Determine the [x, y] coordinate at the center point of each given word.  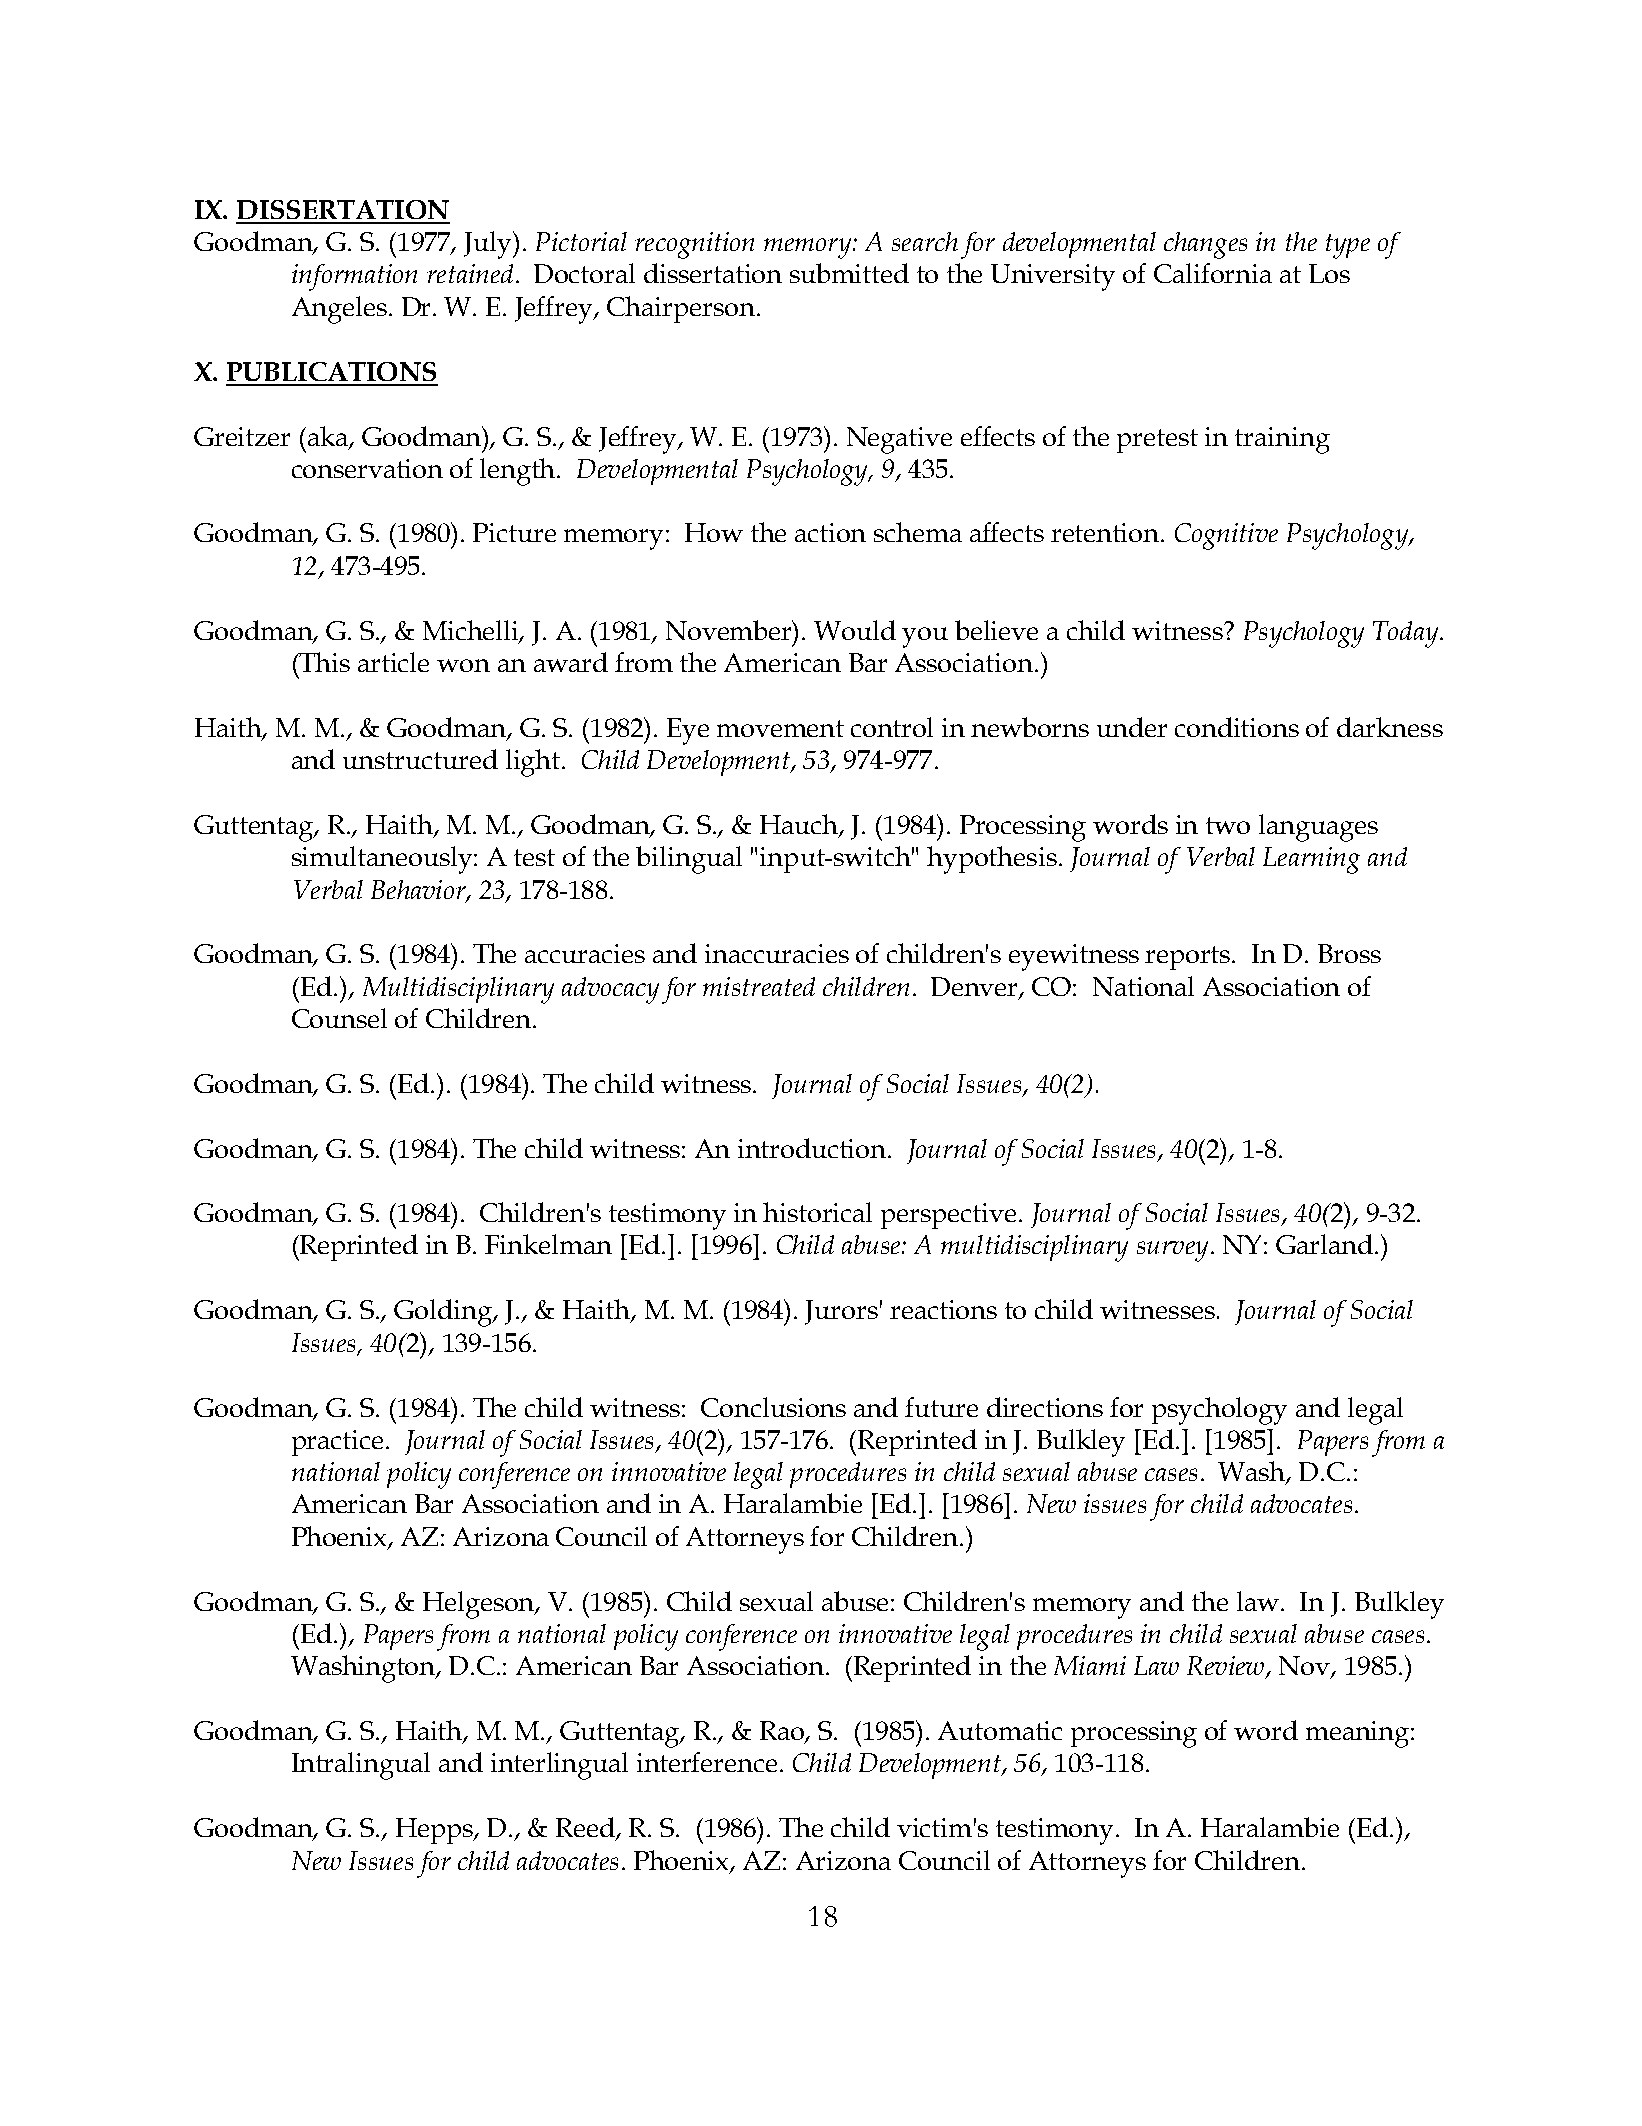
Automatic [1000, 1730]
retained [470, 273]
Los [1329, 273]
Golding [444, 1313]
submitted [849, 273]
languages [1318, 828]
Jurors [841, 1312]
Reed [586, 1828]
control [892, 727]
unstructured [420, 759]
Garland [1324, 1244]
